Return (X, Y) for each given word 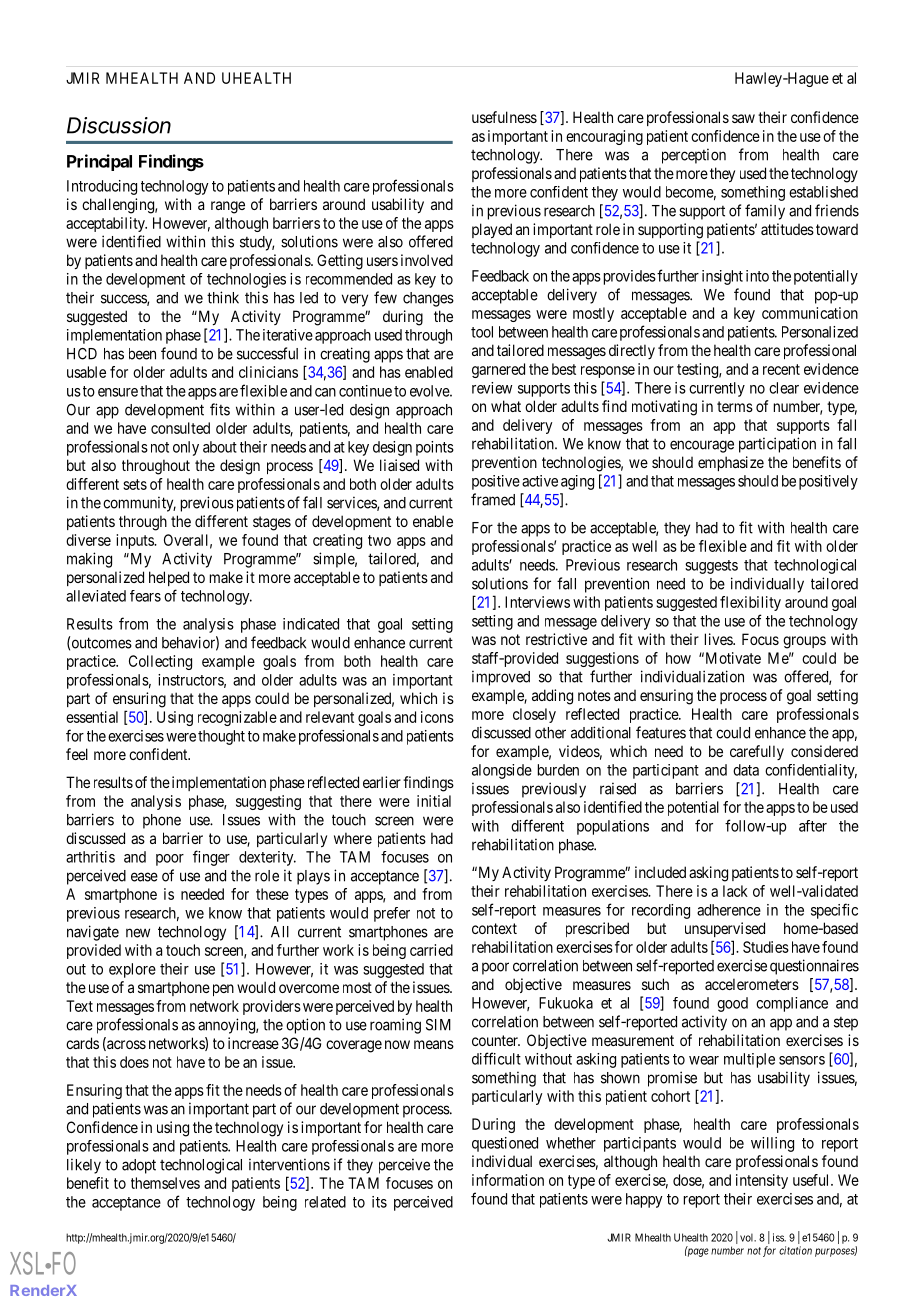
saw (743, 118)
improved (501, 678)
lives (719, 639)
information (508, 1180)
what (506, 406)
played (492, 230)
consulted (180, 428)
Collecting (160, 662)
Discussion (119, 125)
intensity (762, 1181)
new (138, 933)
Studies (766, 947)
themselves (165, 1183)
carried (431, 950)
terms (735, 406)
